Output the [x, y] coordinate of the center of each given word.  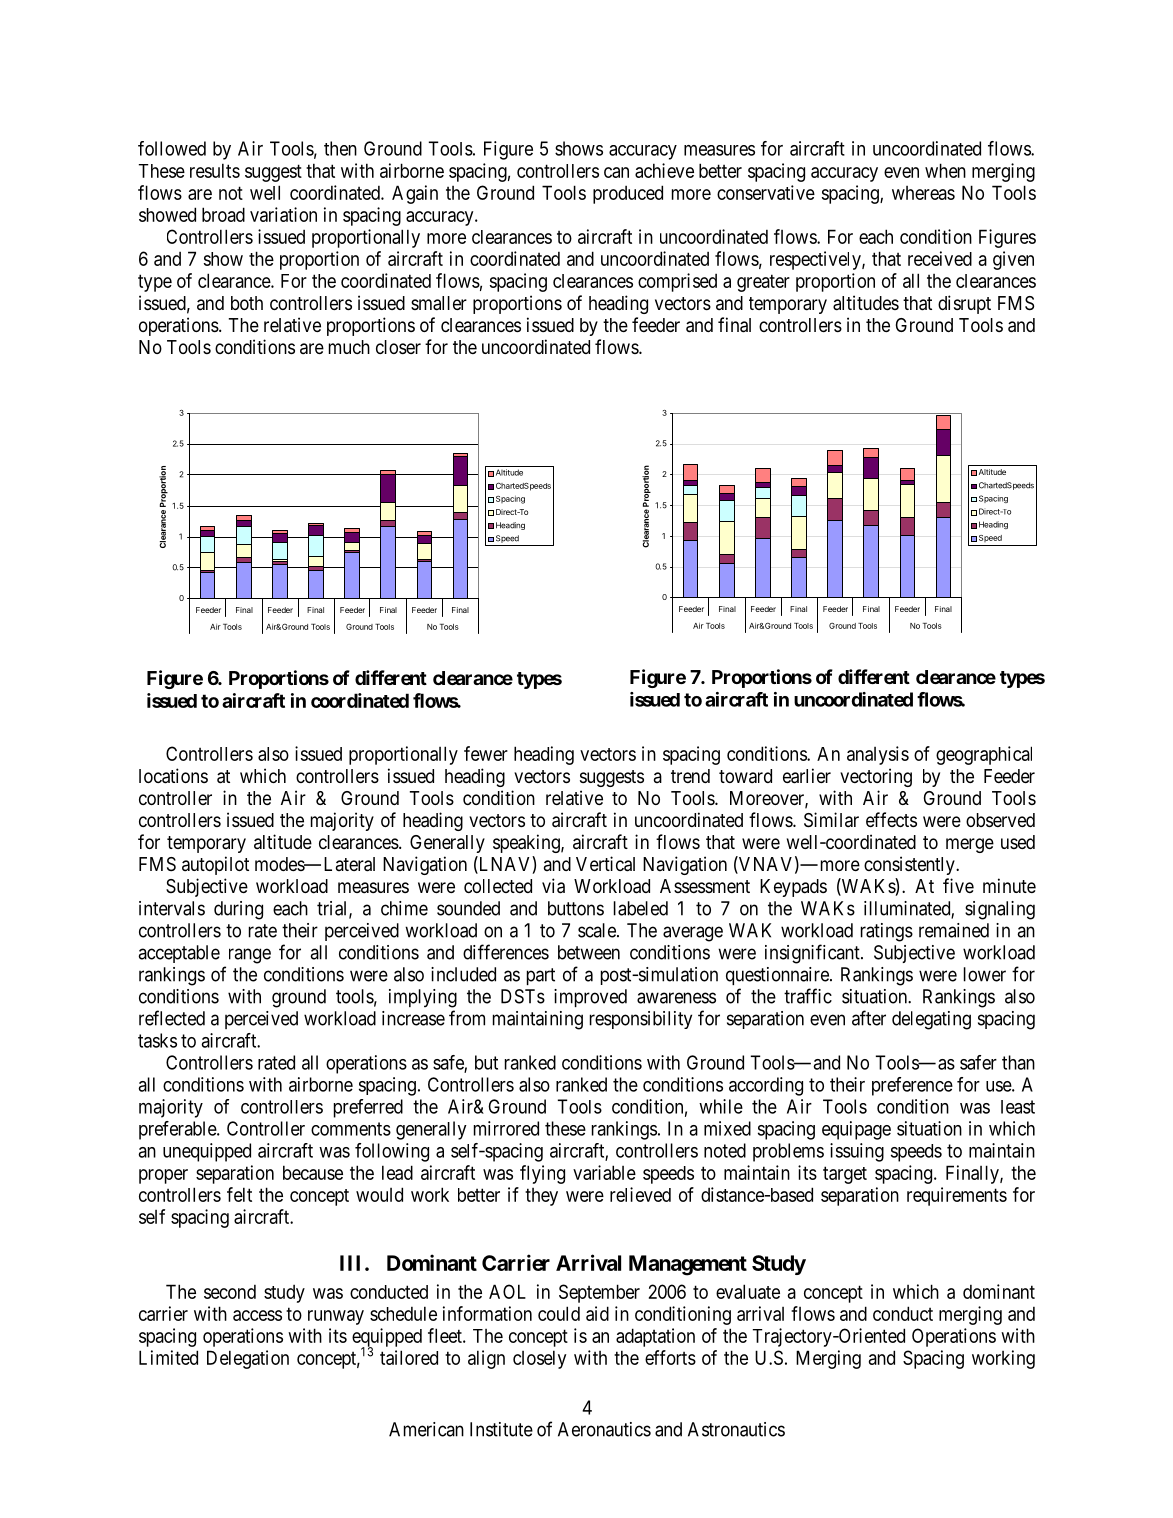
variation [283, 214]
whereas [923, 193]
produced [628, 194]
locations [173, 776]
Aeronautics [604, 1429]
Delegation [248, 1359]
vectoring [876, 777]
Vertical [605, 864]
